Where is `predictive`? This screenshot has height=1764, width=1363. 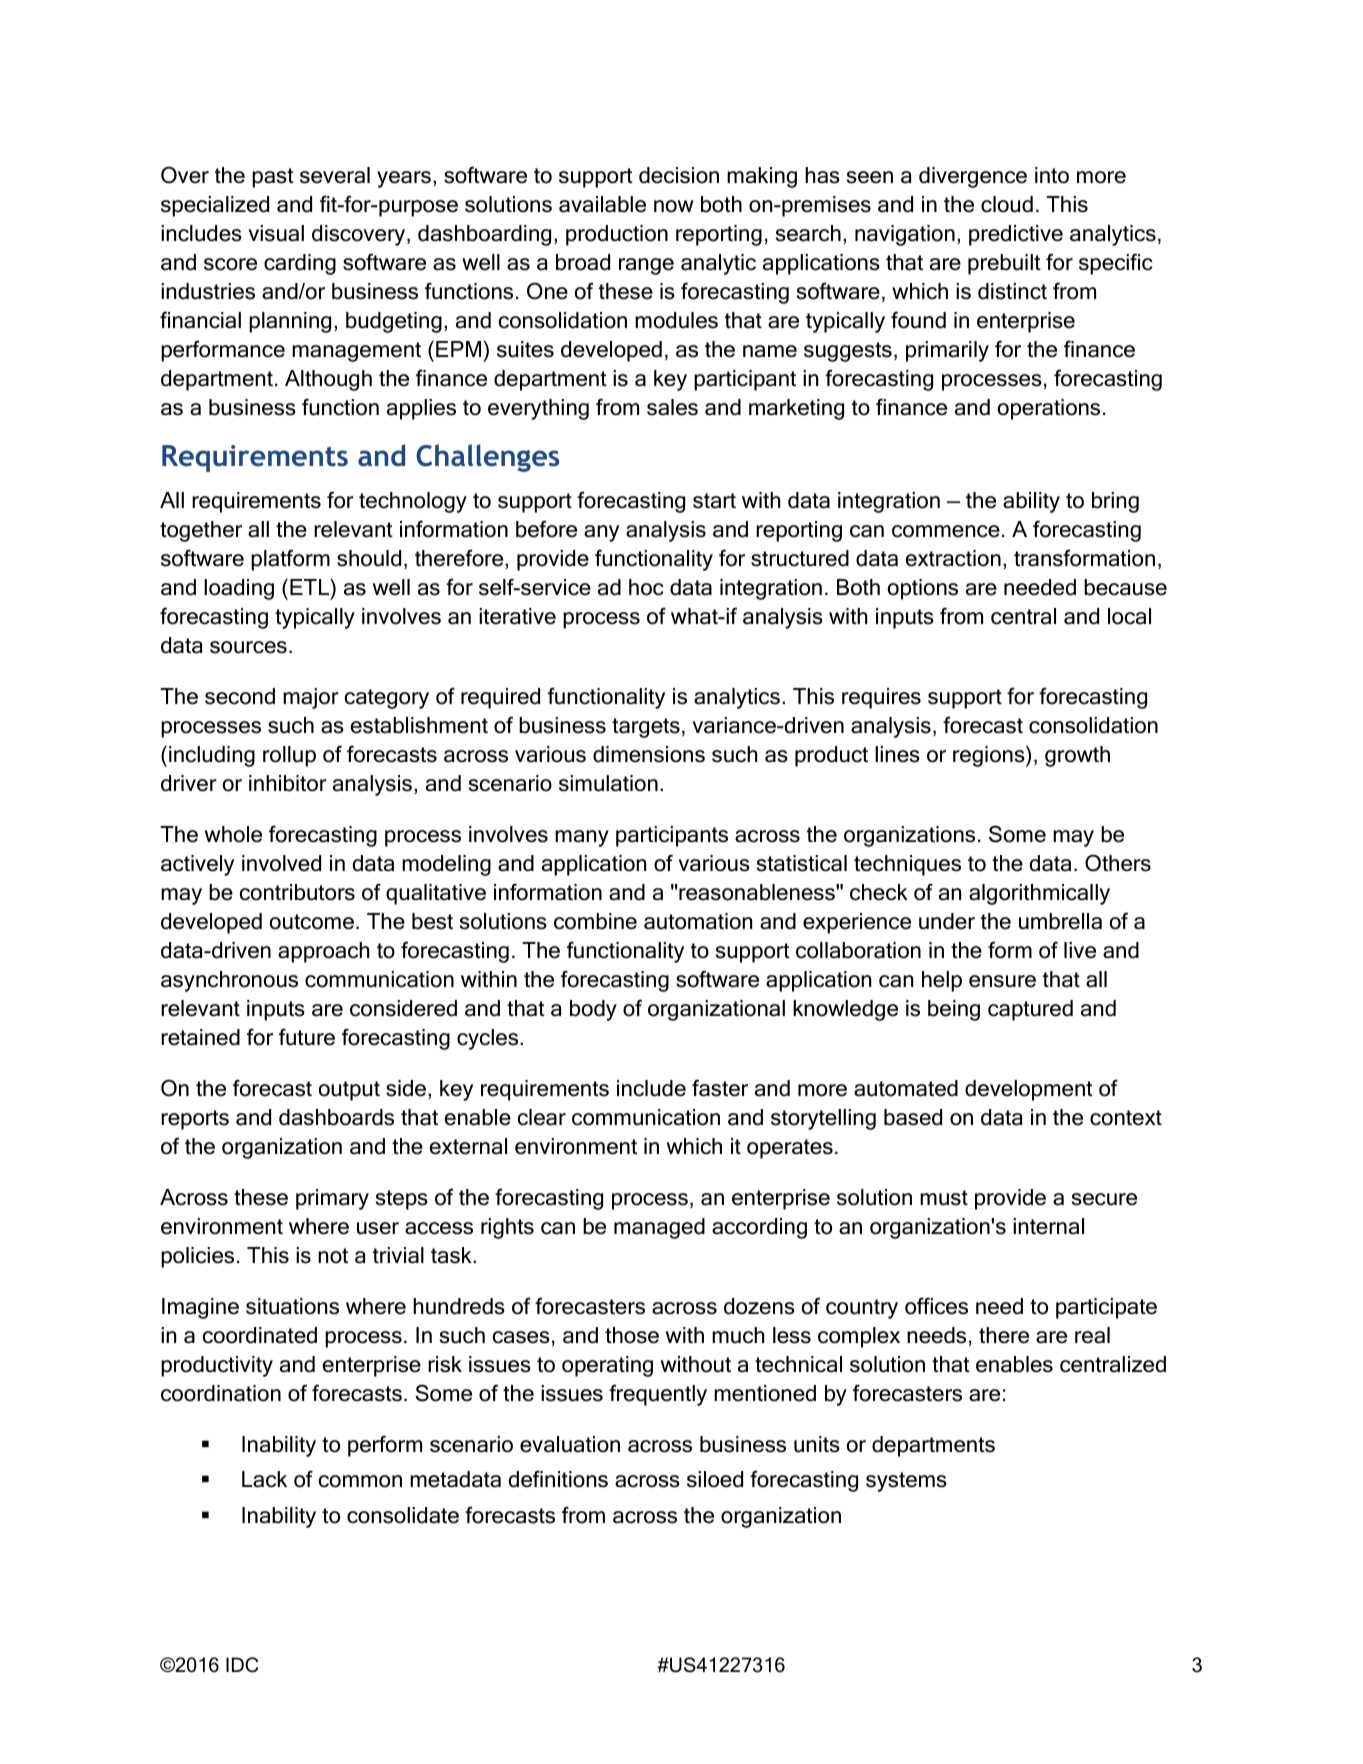 predictive is located at coordinates (1016, 235).
